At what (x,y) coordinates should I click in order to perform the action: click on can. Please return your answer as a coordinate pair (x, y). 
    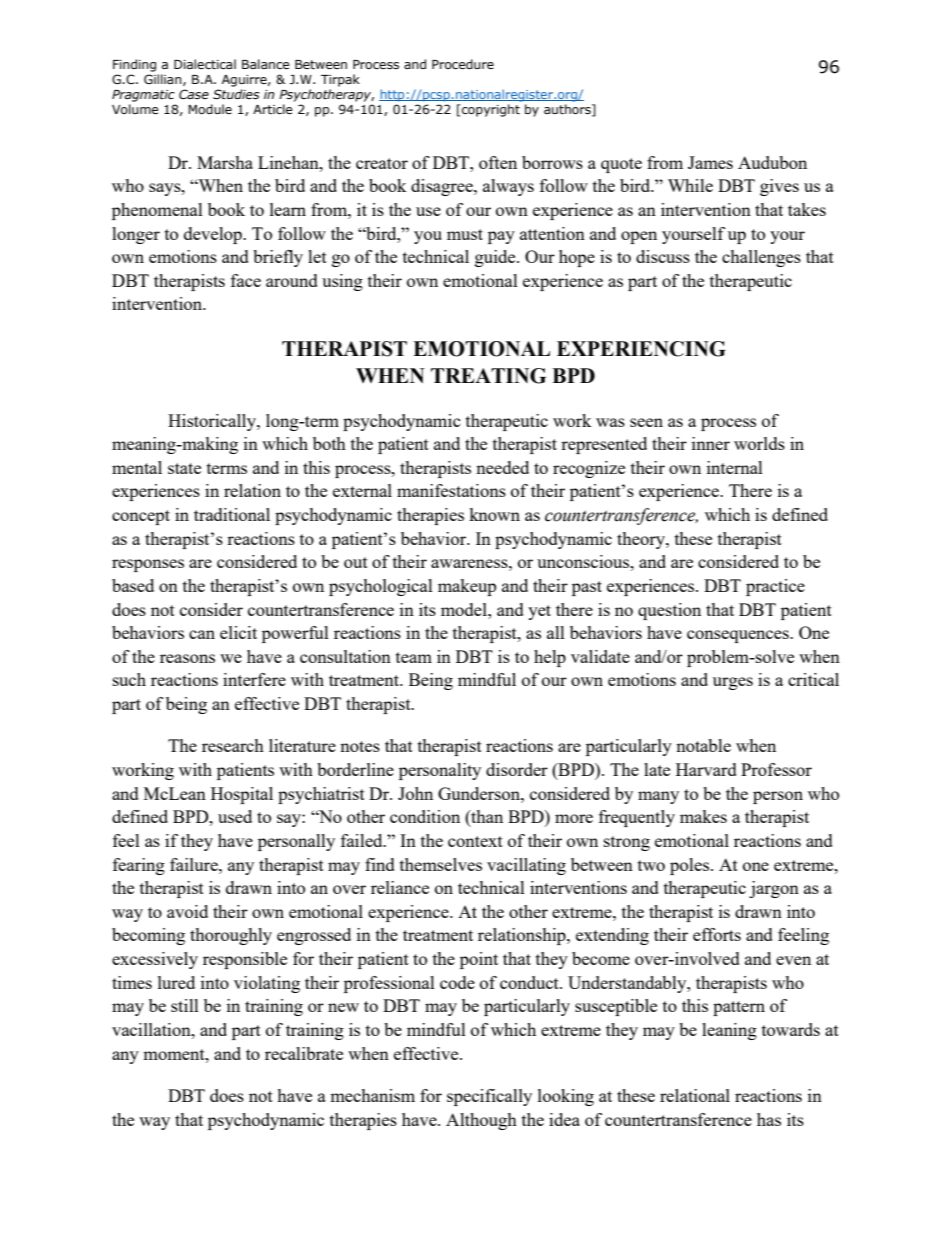
    Looking at the image, I should click on (202, 634).
